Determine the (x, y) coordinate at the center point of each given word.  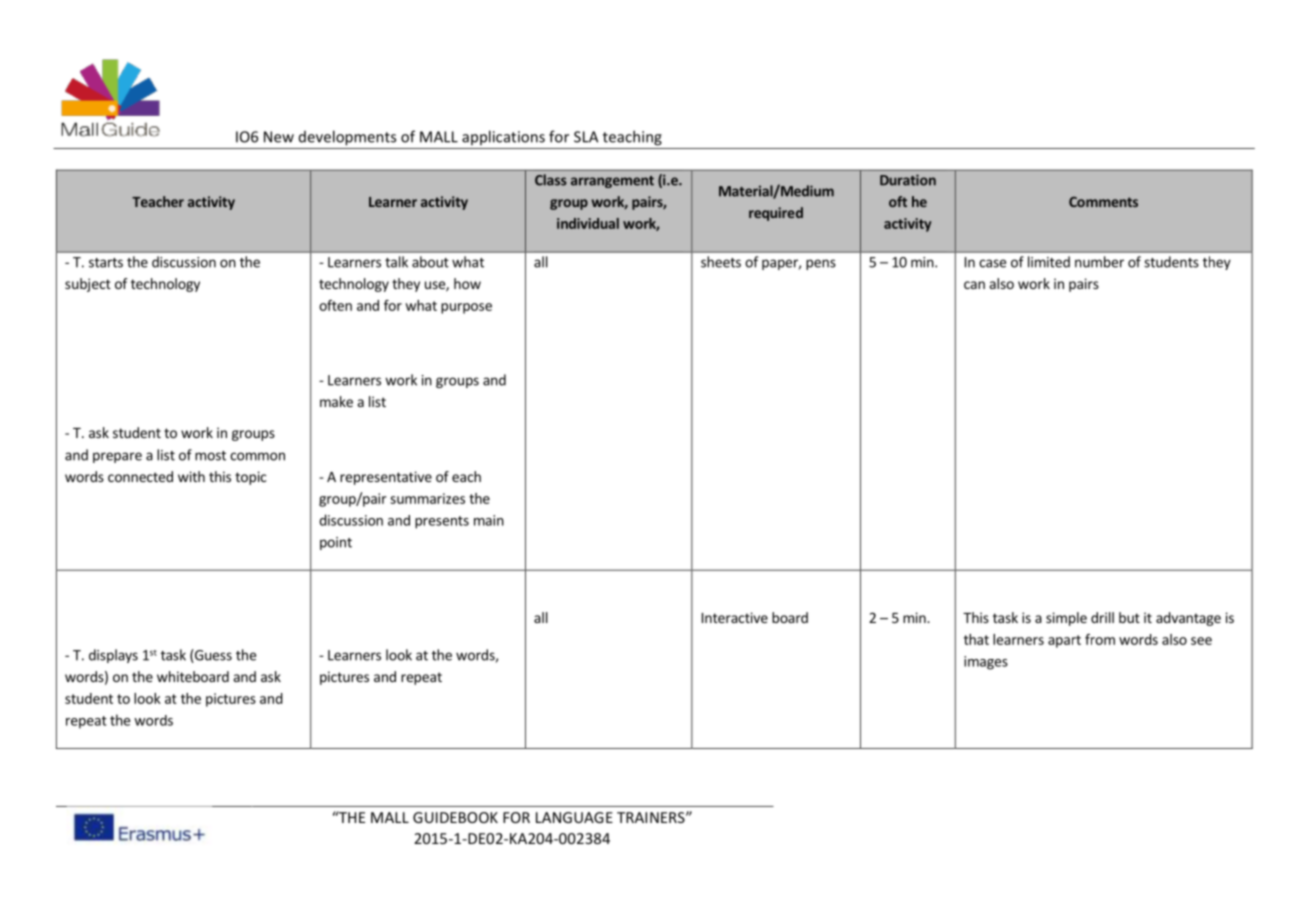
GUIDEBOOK (455, 817)
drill (1102, 617)
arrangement (612, 182)
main (489, 520)
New (279, 137)
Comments (1103, 202)
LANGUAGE (574, 817)
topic (250, 478)
